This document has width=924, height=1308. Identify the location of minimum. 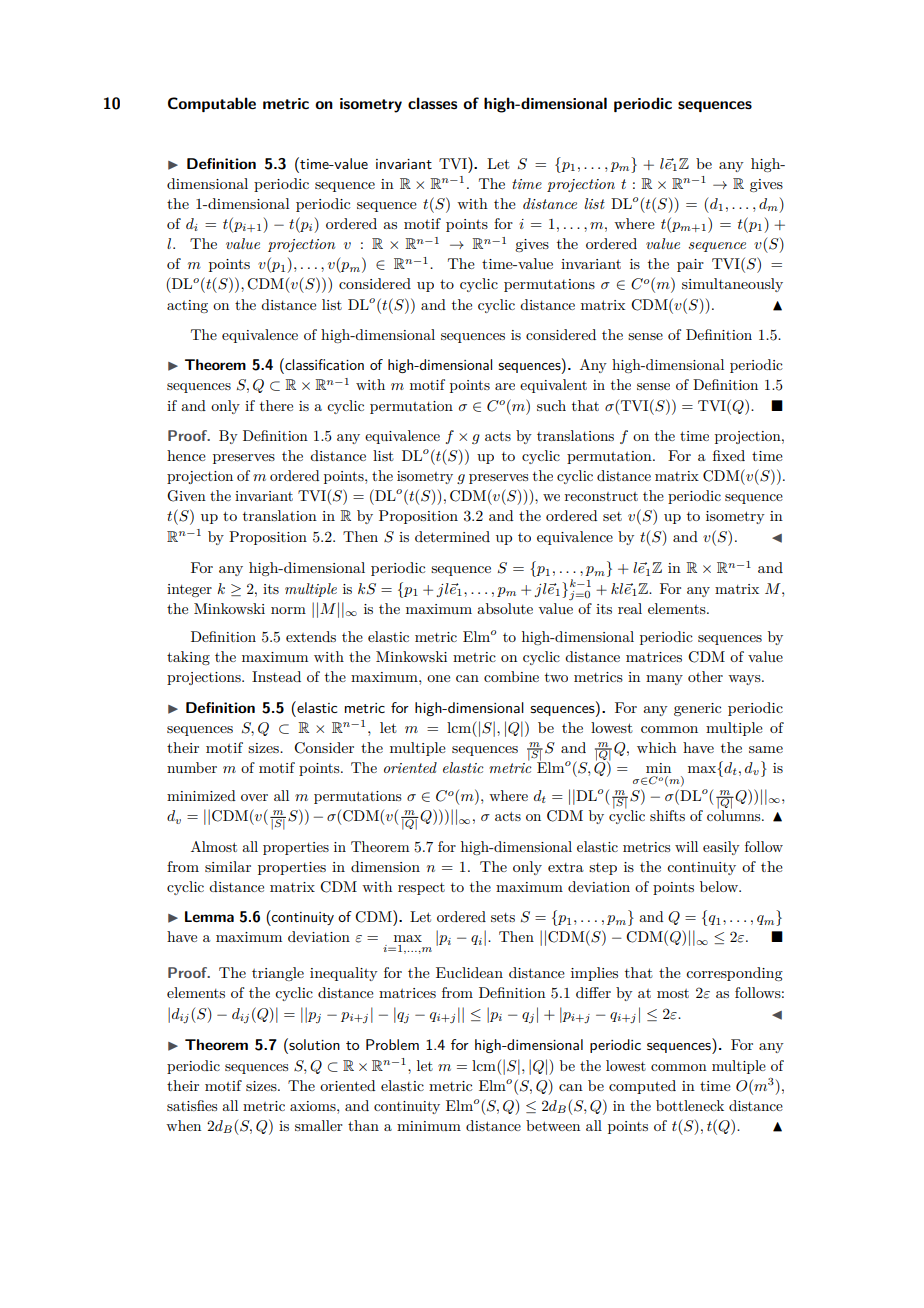
(429, 1126).
